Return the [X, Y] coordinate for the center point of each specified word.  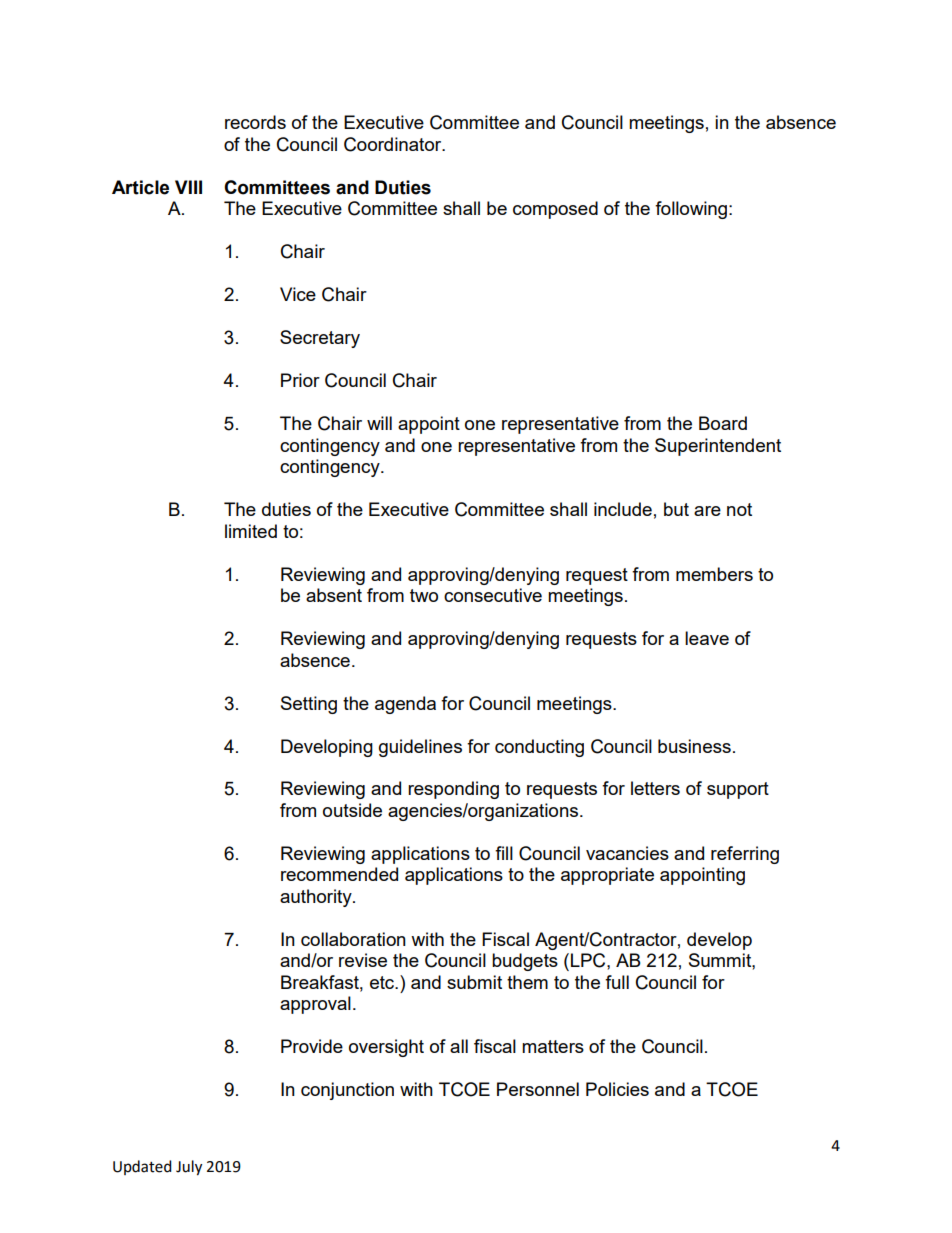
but [676, 509]
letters [655, 788]
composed [555, 210]
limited [251, 531]
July [189, 1168]
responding [453, 790]
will [379, 423]
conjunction [347, 1091]
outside [352, 810]
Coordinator [394, 144]
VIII [188, 187]
